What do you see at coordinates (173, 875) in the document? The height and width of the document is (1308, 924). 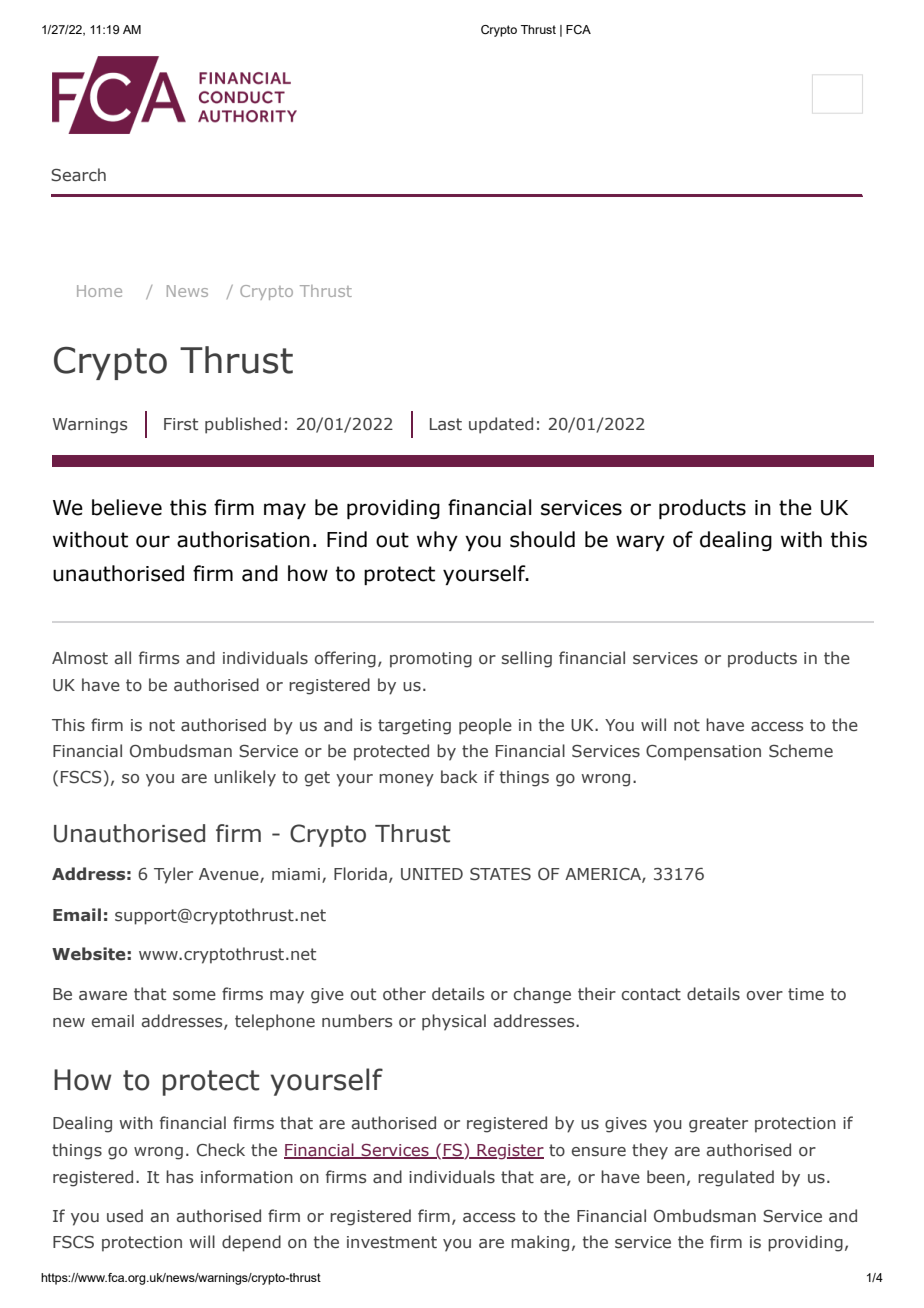 I see `Tyler` at bounding box center [173, 875].
